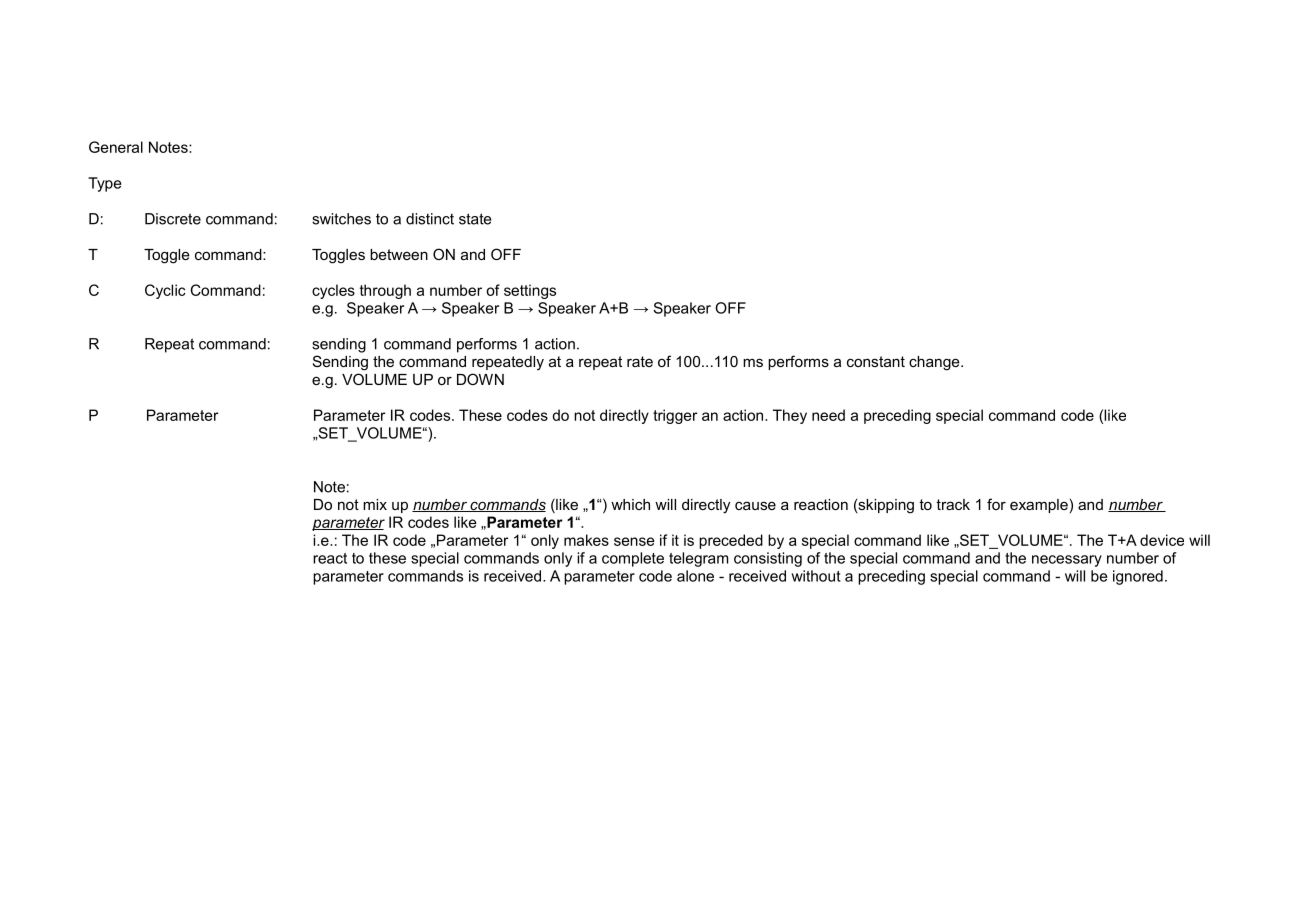 The image size is (1308, 924). I want to click on state, so click(475, 219).
